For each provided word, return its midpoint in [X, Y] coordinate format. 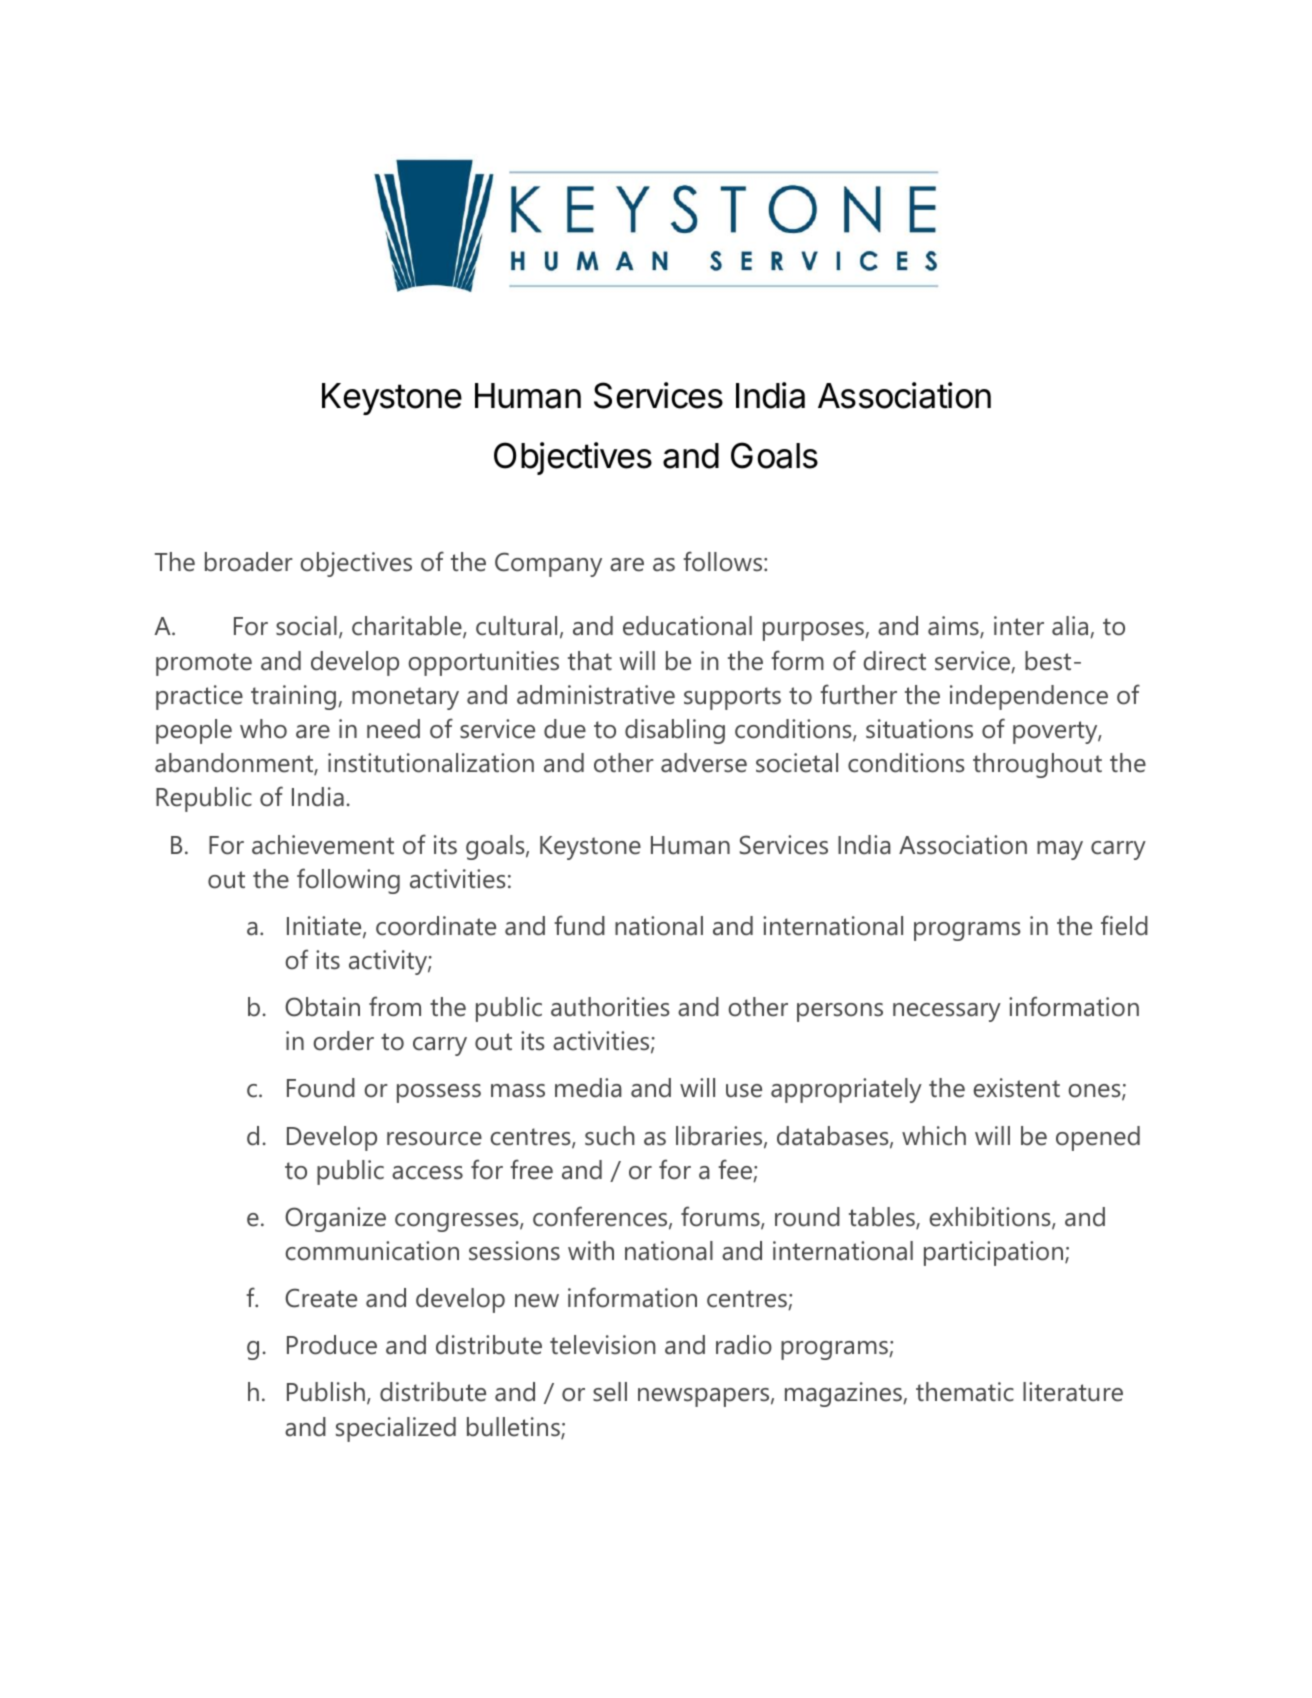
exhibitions [991, 1218]
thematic [965, 1392]
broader [249, 562]
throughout [1037, 765]
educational [687, 626]
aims [954, 627]
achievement [323, 845]
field [1124, 925]
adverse [704, 763]
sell [610, 1392]
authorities [610, 1007]
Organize [335, 1219]
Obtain [322, 1007]
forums [721, 1217]
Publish [326, 1392]
